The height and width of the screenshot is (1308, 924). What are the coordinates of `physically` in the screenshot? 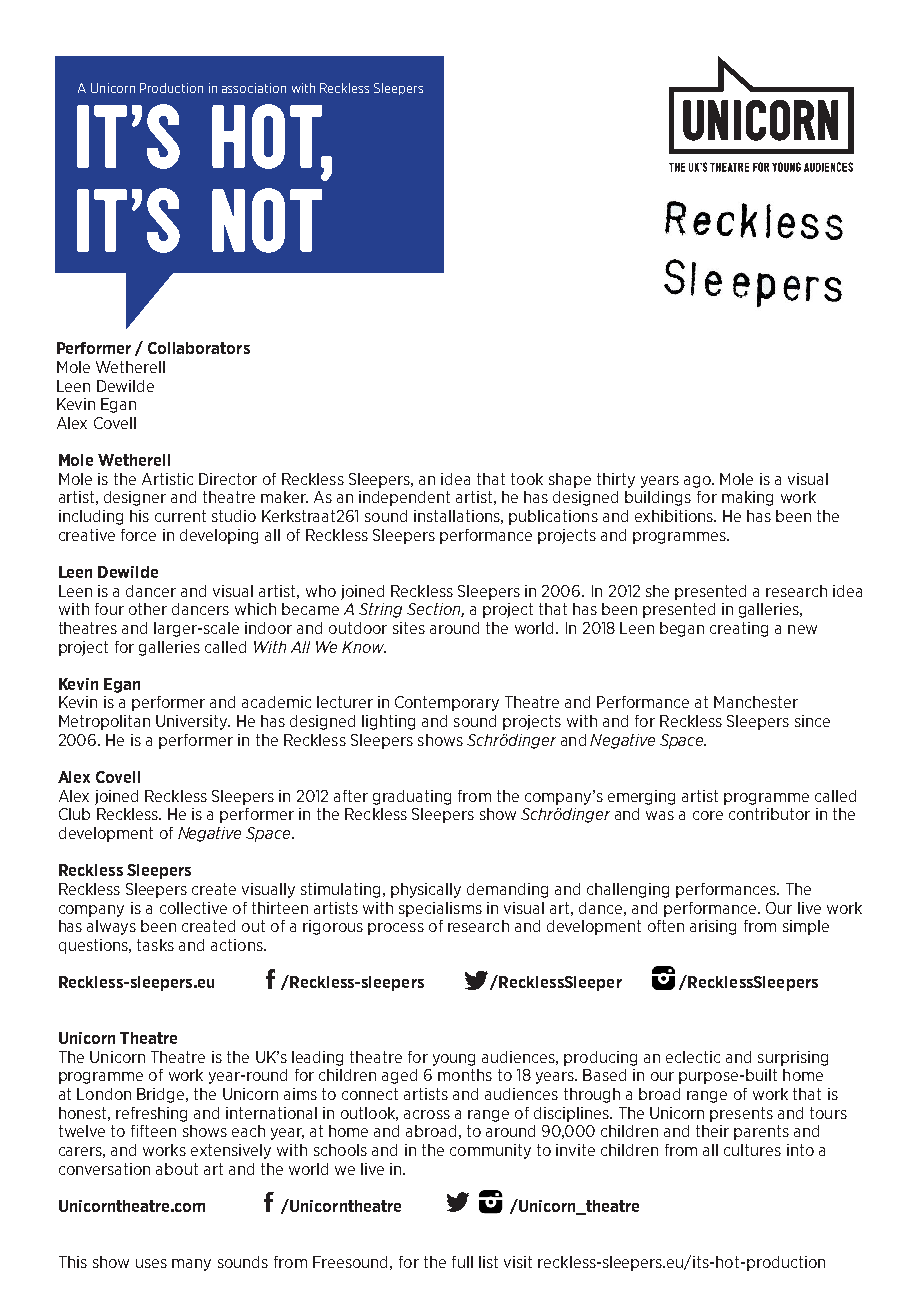 It's located at (426, 890).
